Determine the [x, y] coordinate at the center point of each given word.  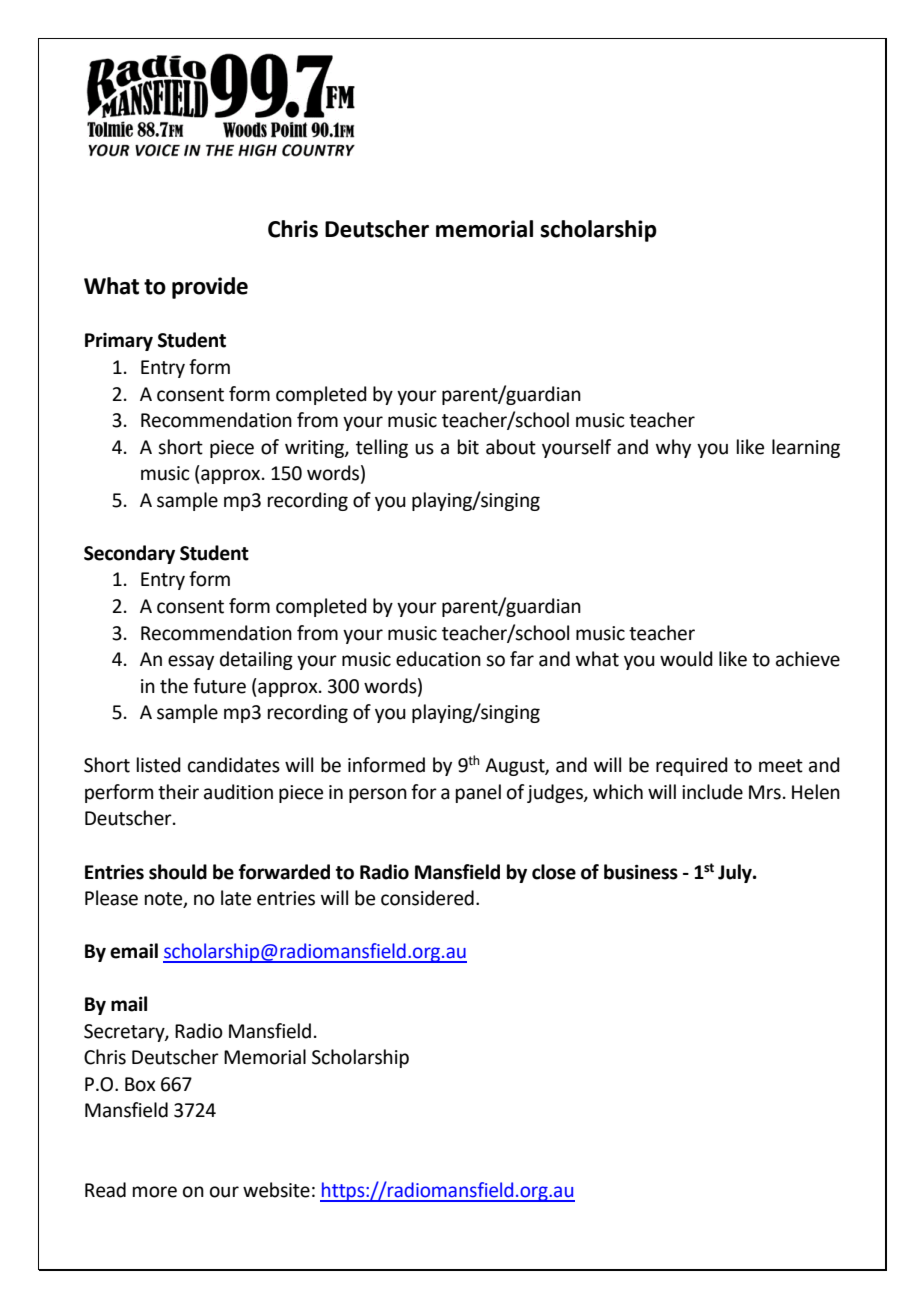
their [178, 792]
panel [478, 793]
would [686, 659]
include [712, 792]
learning [806, 448]
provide [210, 288]
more [155, 1192]
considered [427, 898]
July [736, 873]
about [511, 447]
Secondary [129, 554]
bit [468, 447]
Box [140, 1084]
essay [191, 662]
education [438, 659]
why [673, 448]
